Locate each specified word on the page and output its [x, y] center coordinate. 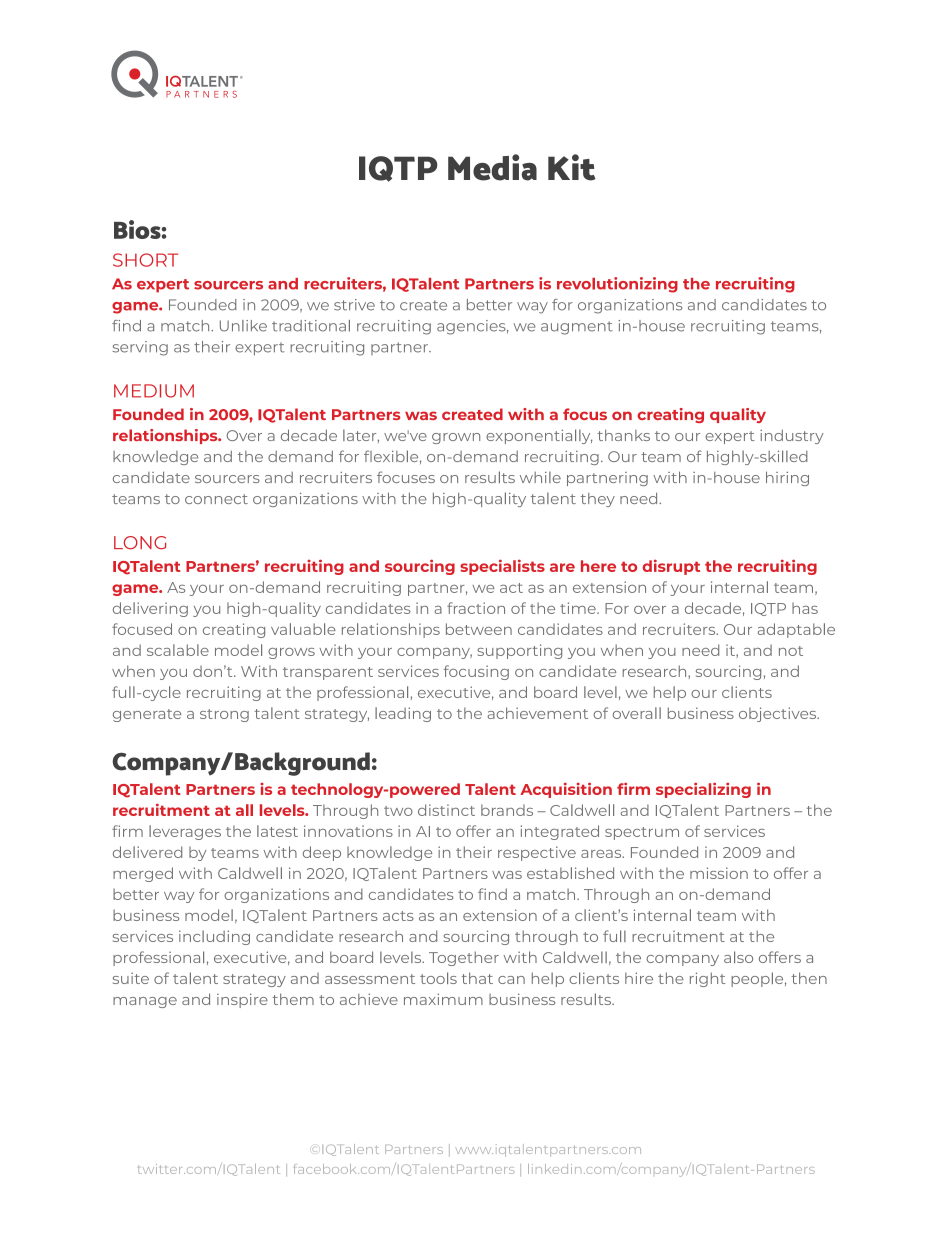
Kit [572, 167]
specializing [703, 790]
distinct [446, 810]
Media [492, 167]
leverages [185, 832]
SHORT [145, 260]
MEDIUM [154, 391]
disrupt [671, 567]
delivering [150, 609]
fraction [476, 608]
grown [456, 438]
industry [792, 436]
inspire [242, 1000]
